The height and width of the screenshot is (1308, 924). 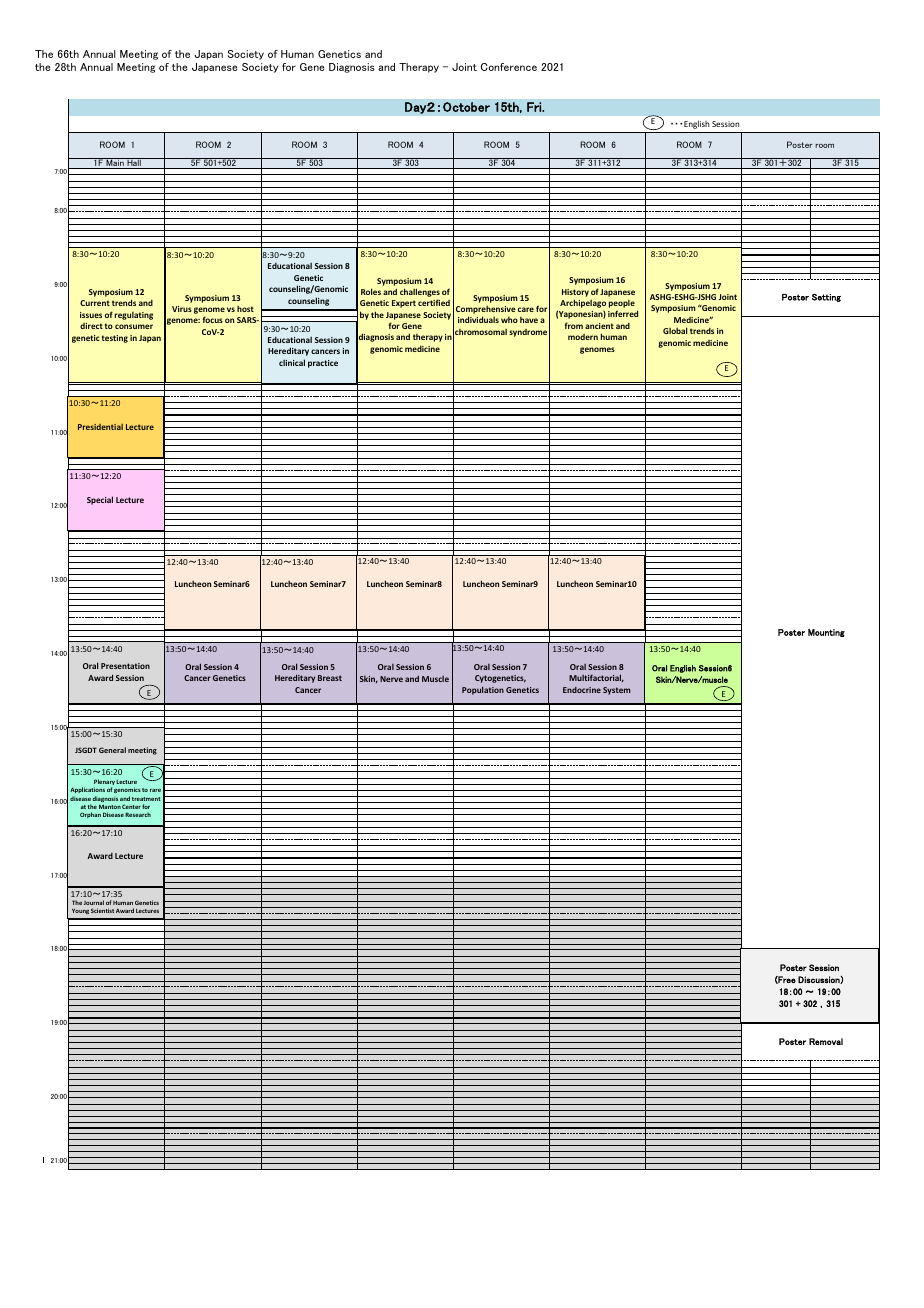 What do you see at coordinates (125, 666) in the screenshot?
I see `Presentation` at bounding box center [125, 666].
